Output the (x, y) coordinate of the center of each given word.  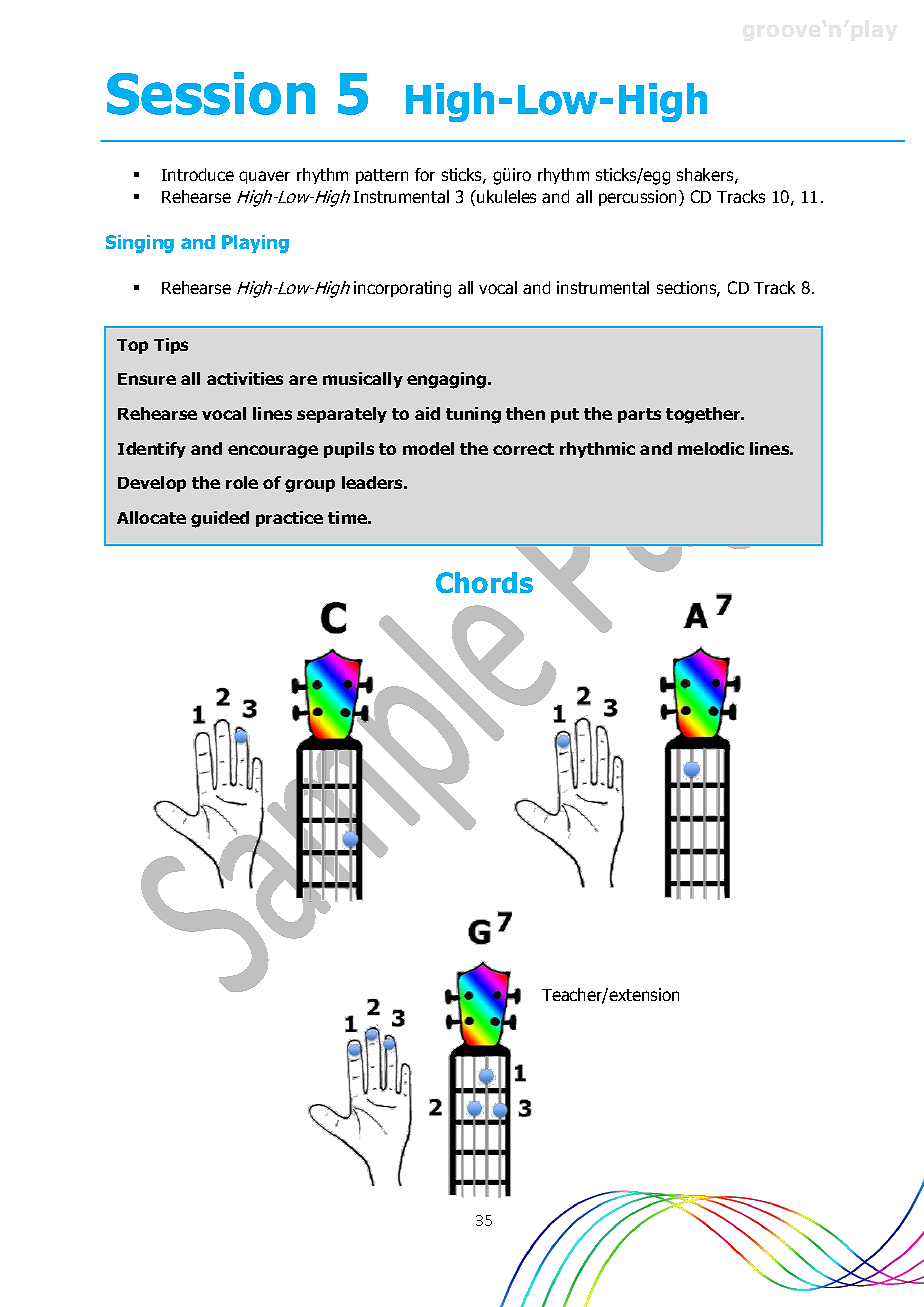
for (425, 174)
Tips (171, 346)
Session (211, 93)
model (428, 448)
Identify (152, 450)
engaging (448, 380)
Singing (140, 244)
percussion (637, 198)
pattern (382, 176)
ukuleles (505, 196)
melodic (711, 448)
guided (220, 519)
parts (639, 415)
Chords (484, 582)
